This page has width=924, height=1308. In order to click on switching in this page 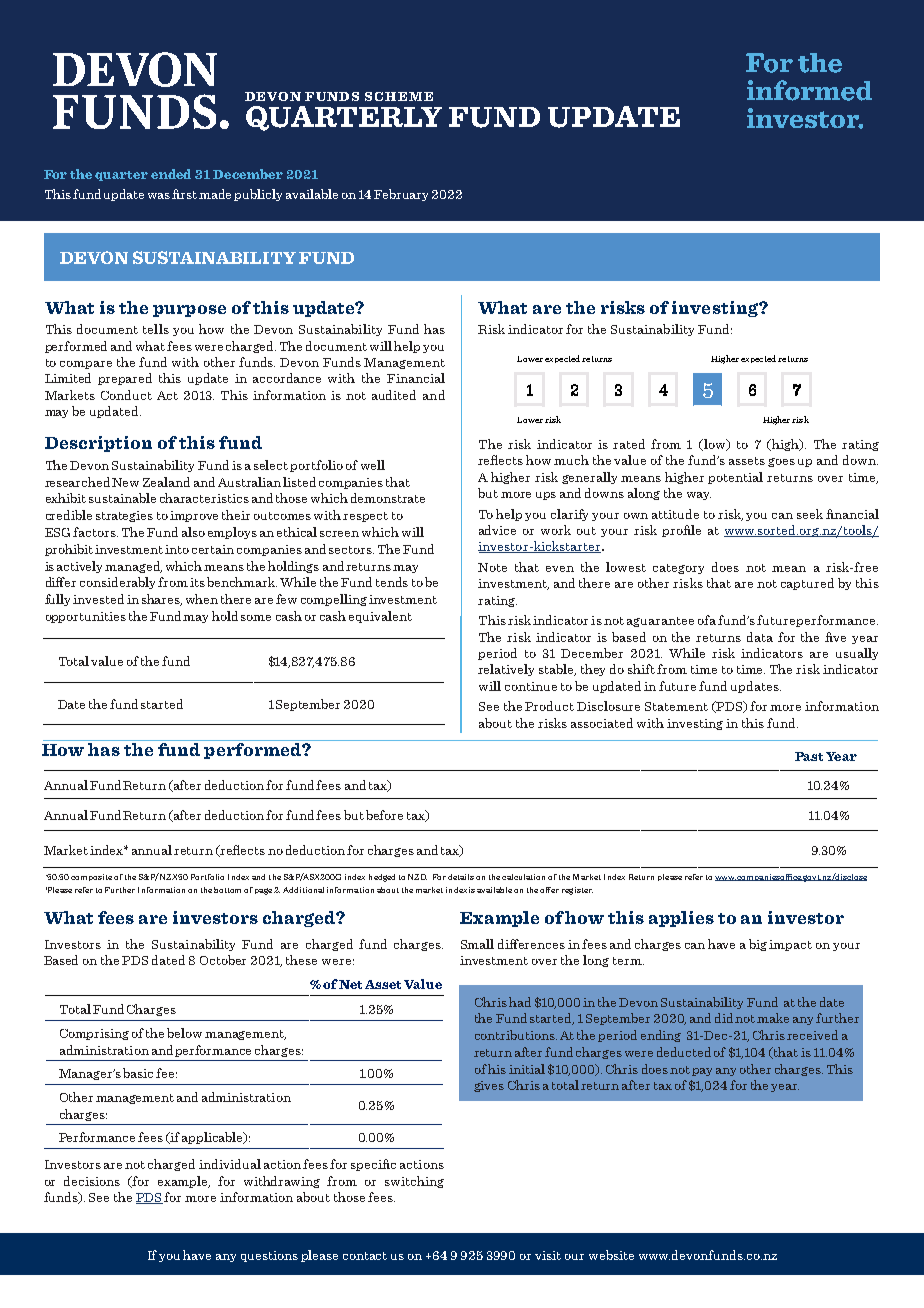, I will do `click(414, 1182)`.
